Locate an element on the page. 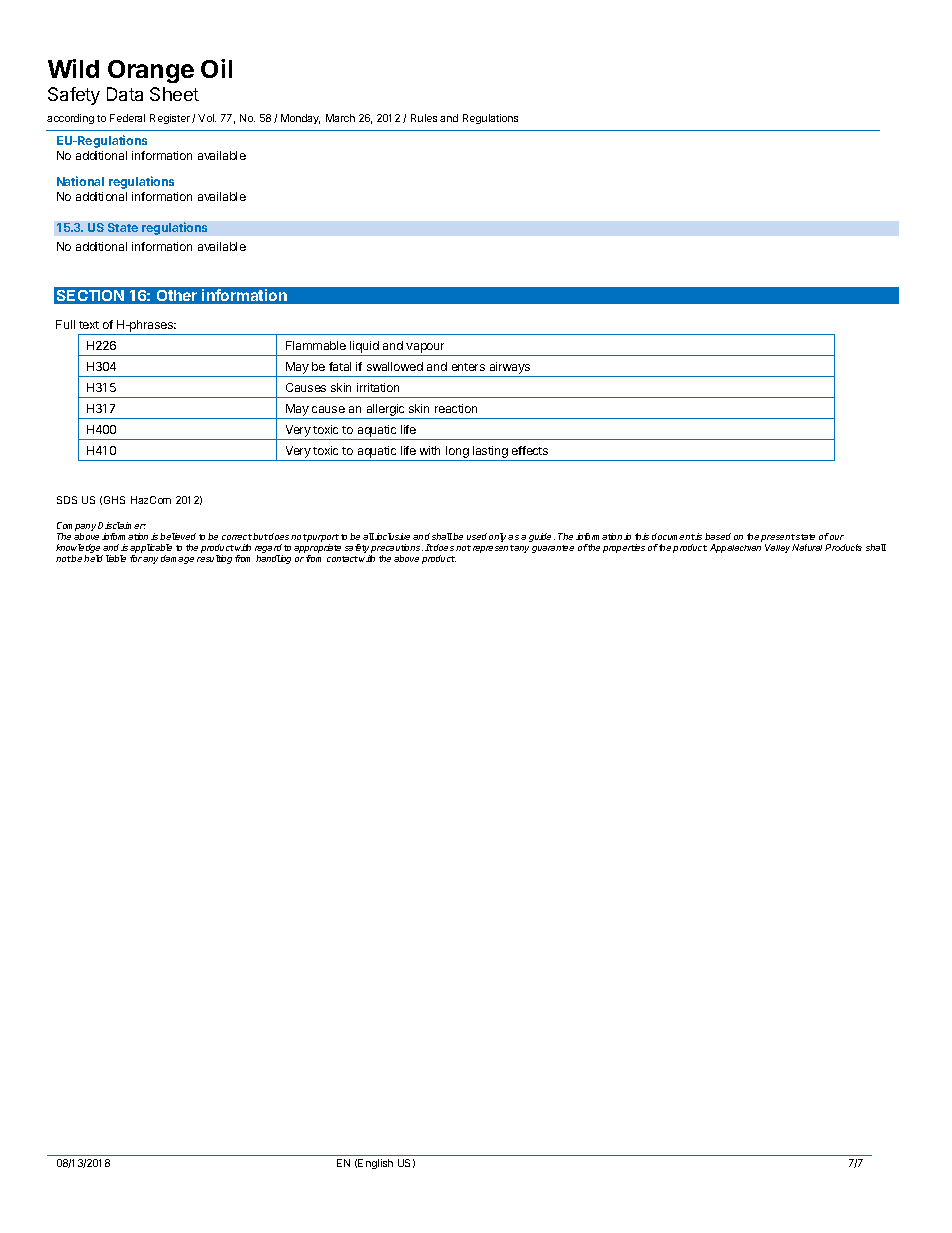 The height and width of the page is (1233, 952). Appalachian is located at coordinates (735, 548).
